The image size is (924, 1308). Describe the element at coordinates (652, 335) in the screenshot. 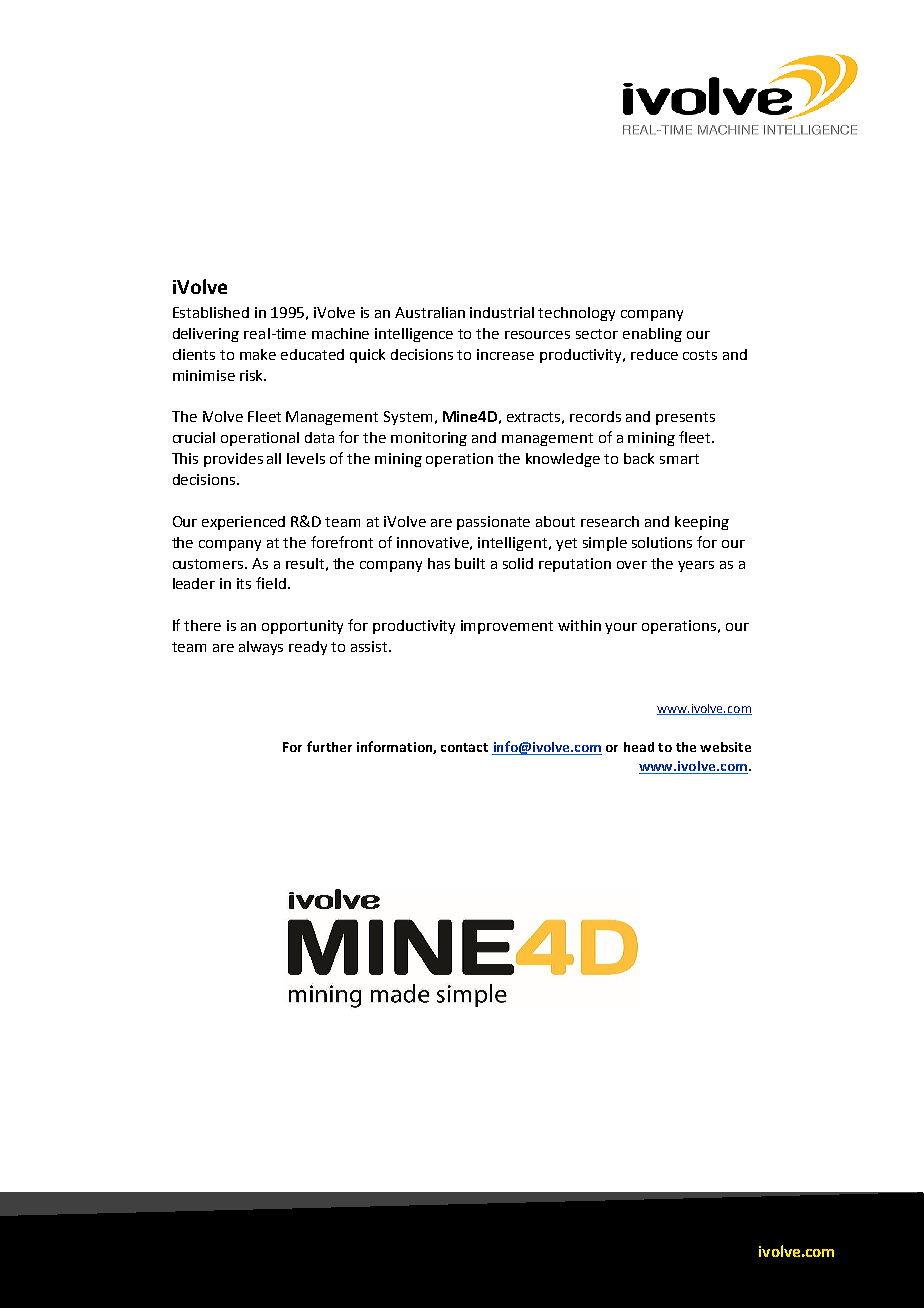

I see `enabling` at that location.
